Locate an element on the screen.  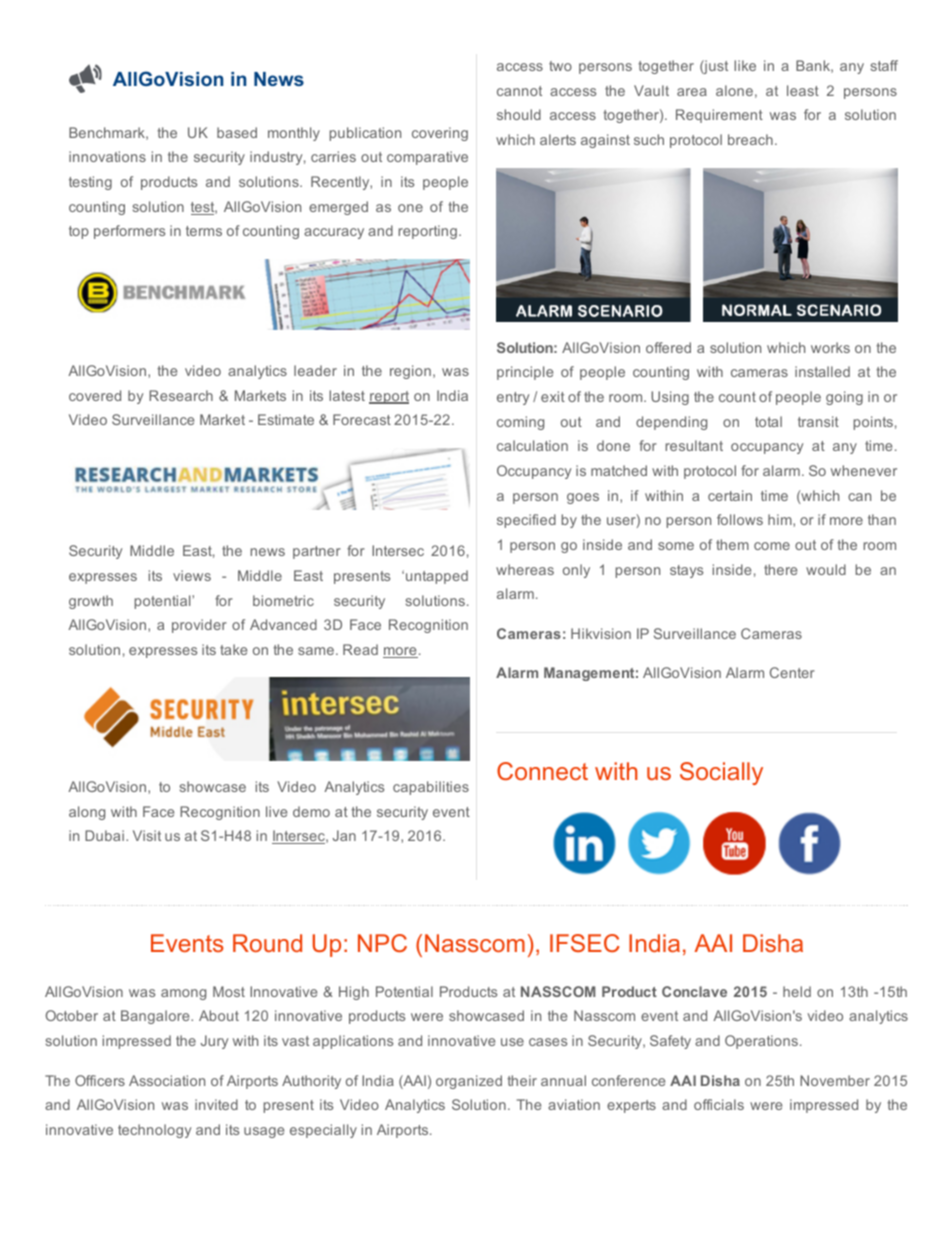
alone is located at coordinates (734, 90).
